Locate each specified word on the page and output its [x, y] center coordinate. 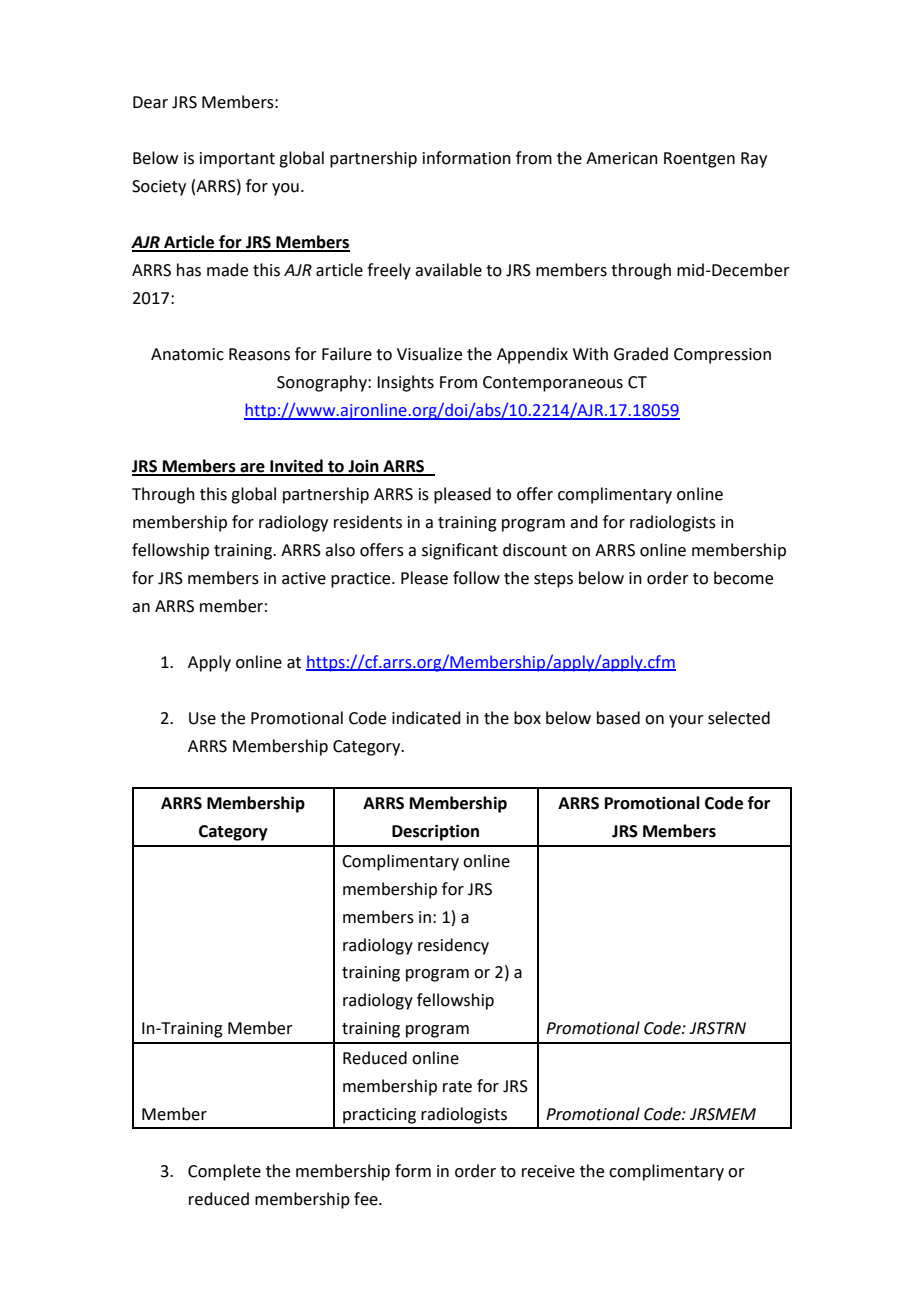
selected [739, 718]
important [237, 160]
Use [202, 718]
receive [548, 1171]
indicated [426, 718]
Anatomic [187, 354]
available [448, 270]
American [622, 158]
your [686, 721]
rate [457, 1087]
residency [453, 946]
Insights [405, 383]
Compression [722, 356]
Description [435, 832]
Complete [224, 1172]
